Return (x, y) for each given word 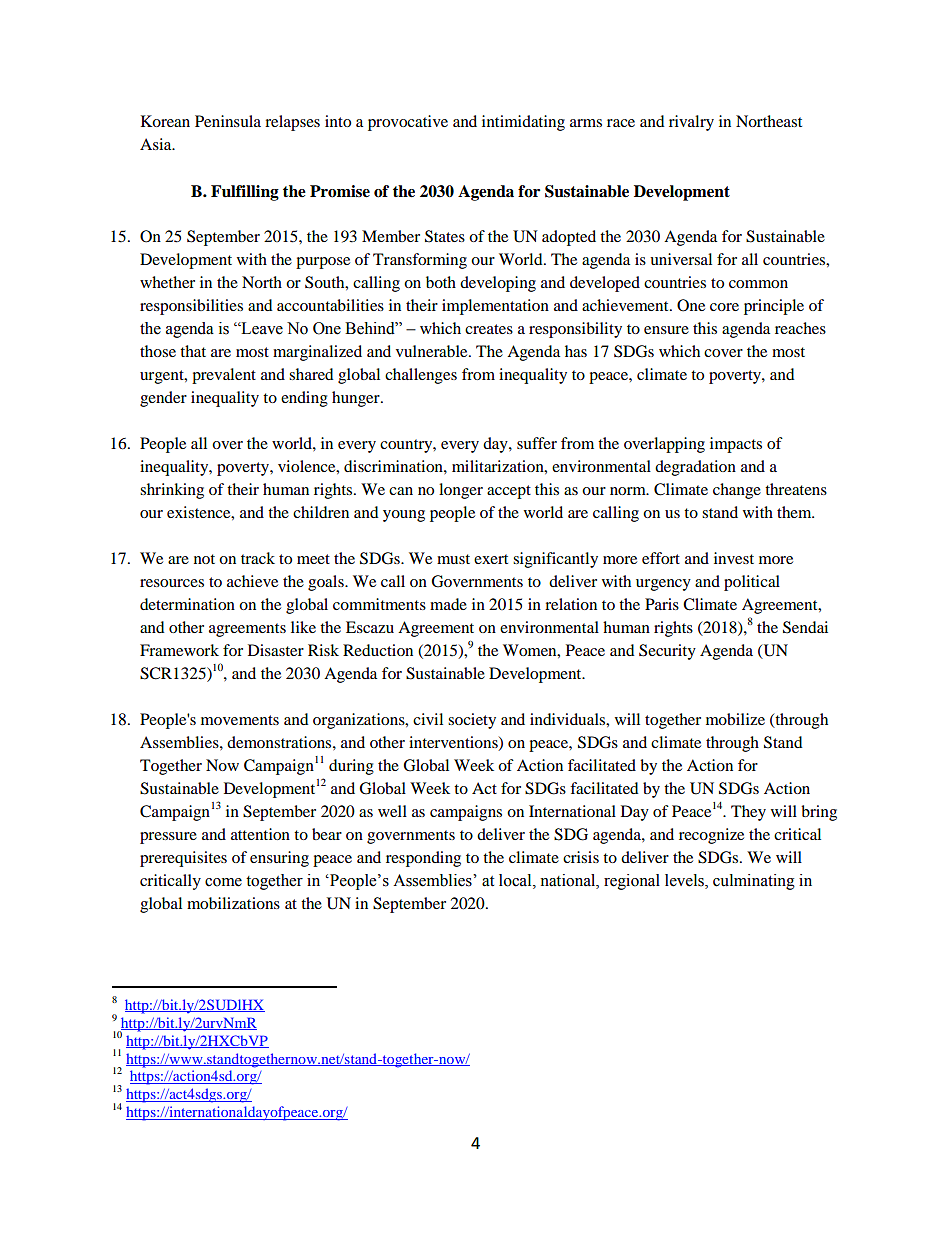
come (223, 882)
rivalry (691, 123)
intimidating (523, 123)
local (516, 880)
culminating (754, 882)
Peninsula (228, 121)
